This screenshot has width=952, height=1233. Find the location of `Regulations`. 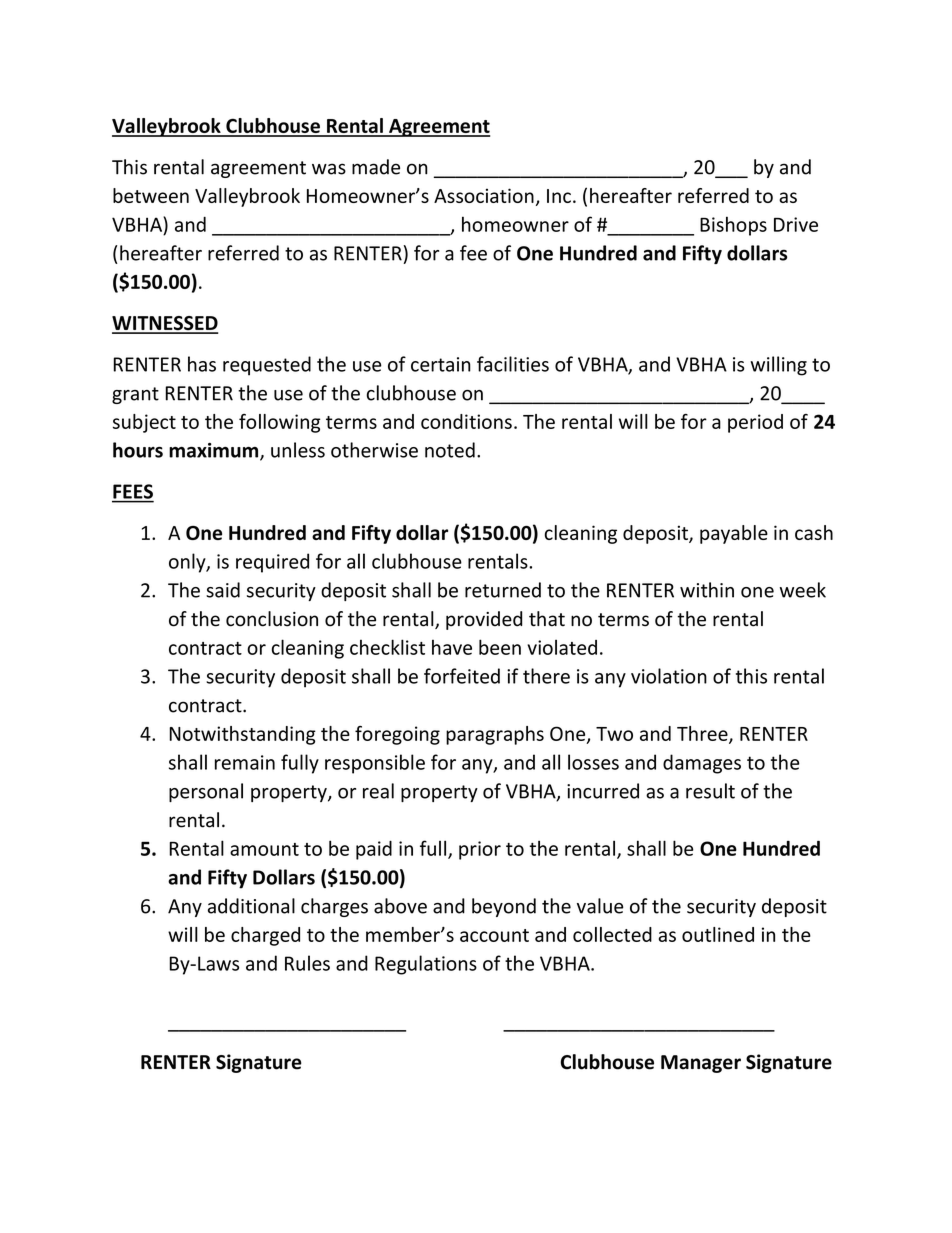

Regulations is located at coordinates (426, 965).
